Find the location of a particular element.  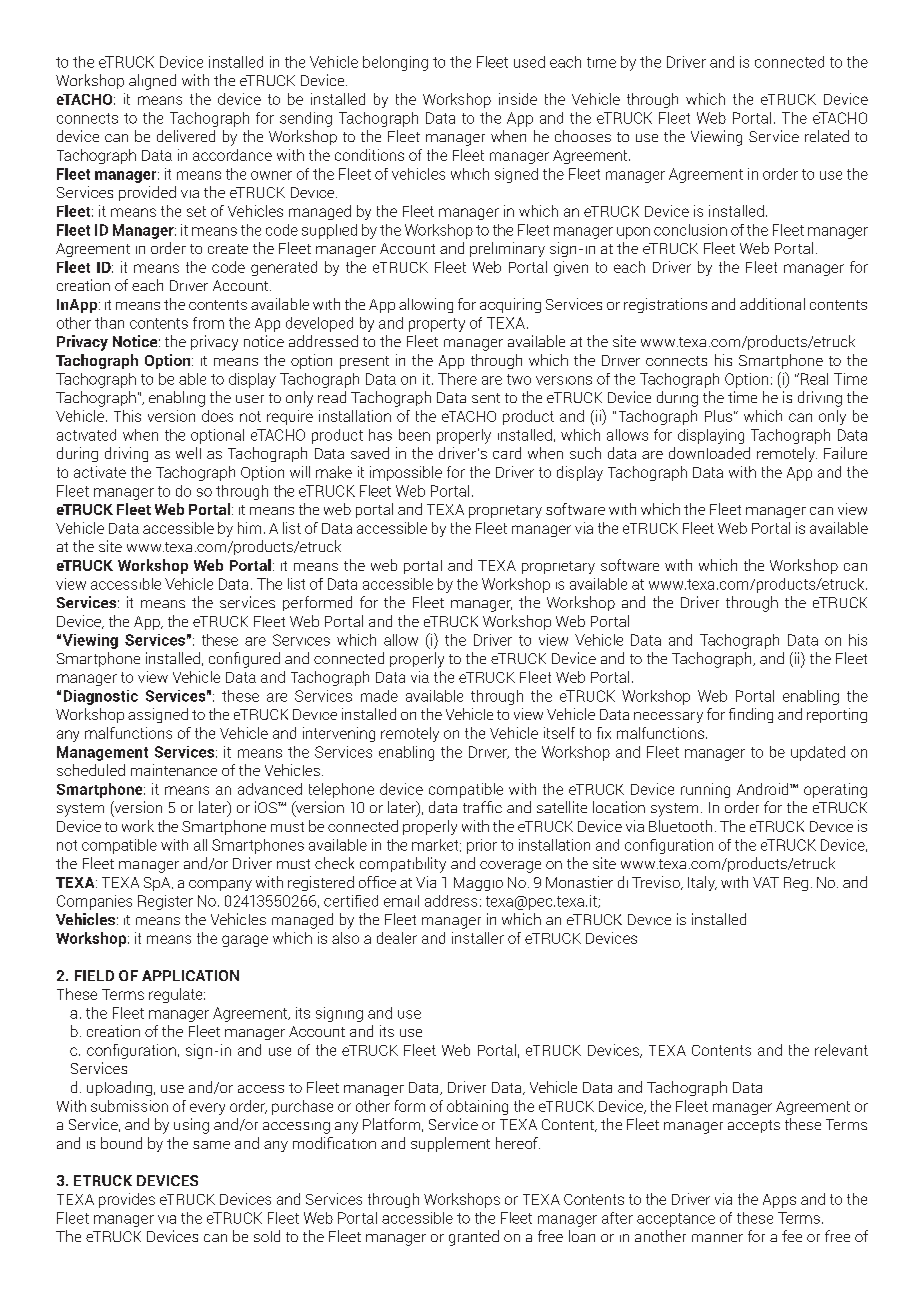

card is located at coordinates (507, 453).
